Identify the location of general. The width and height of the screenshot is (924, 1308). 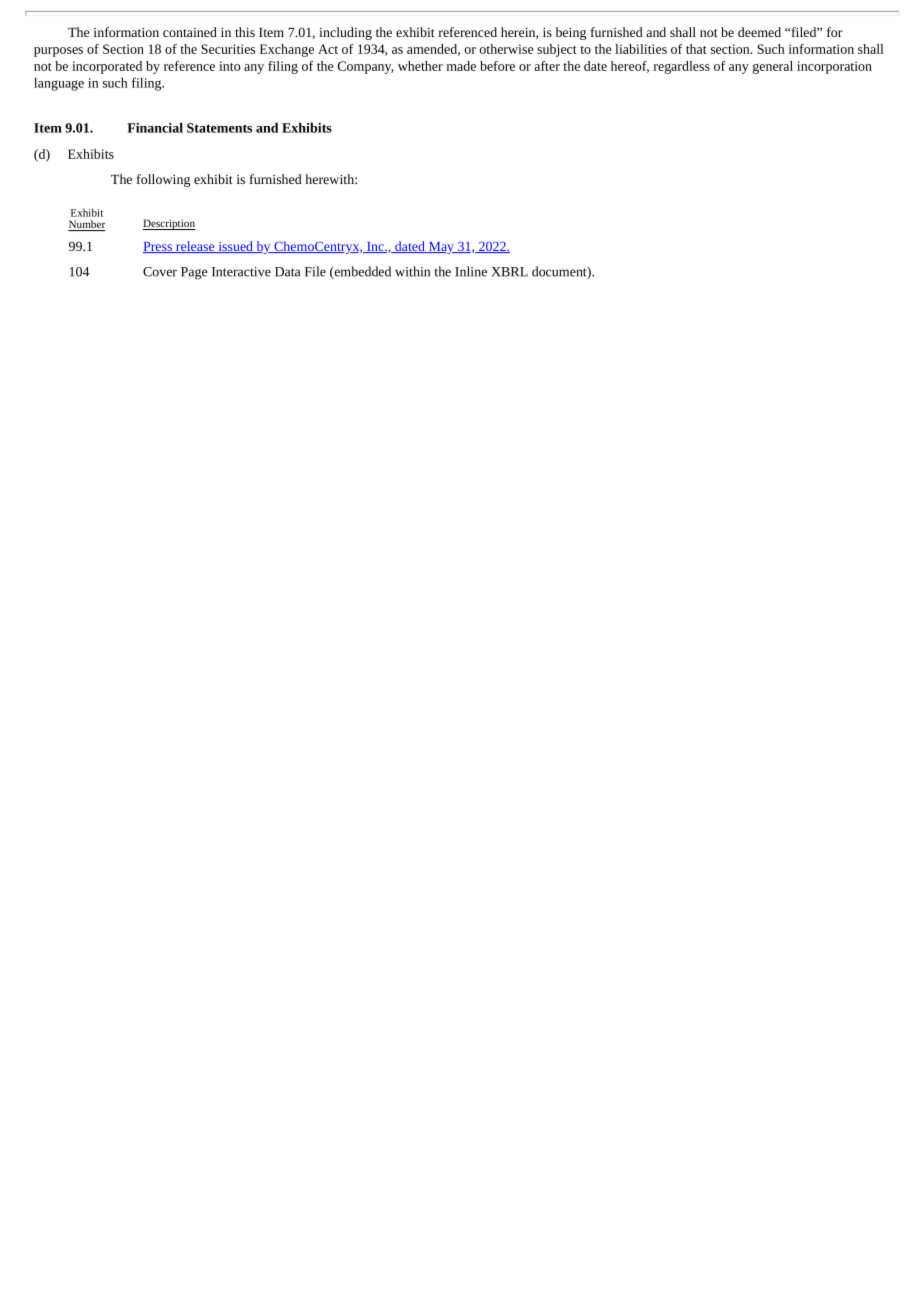
(773, 67).
